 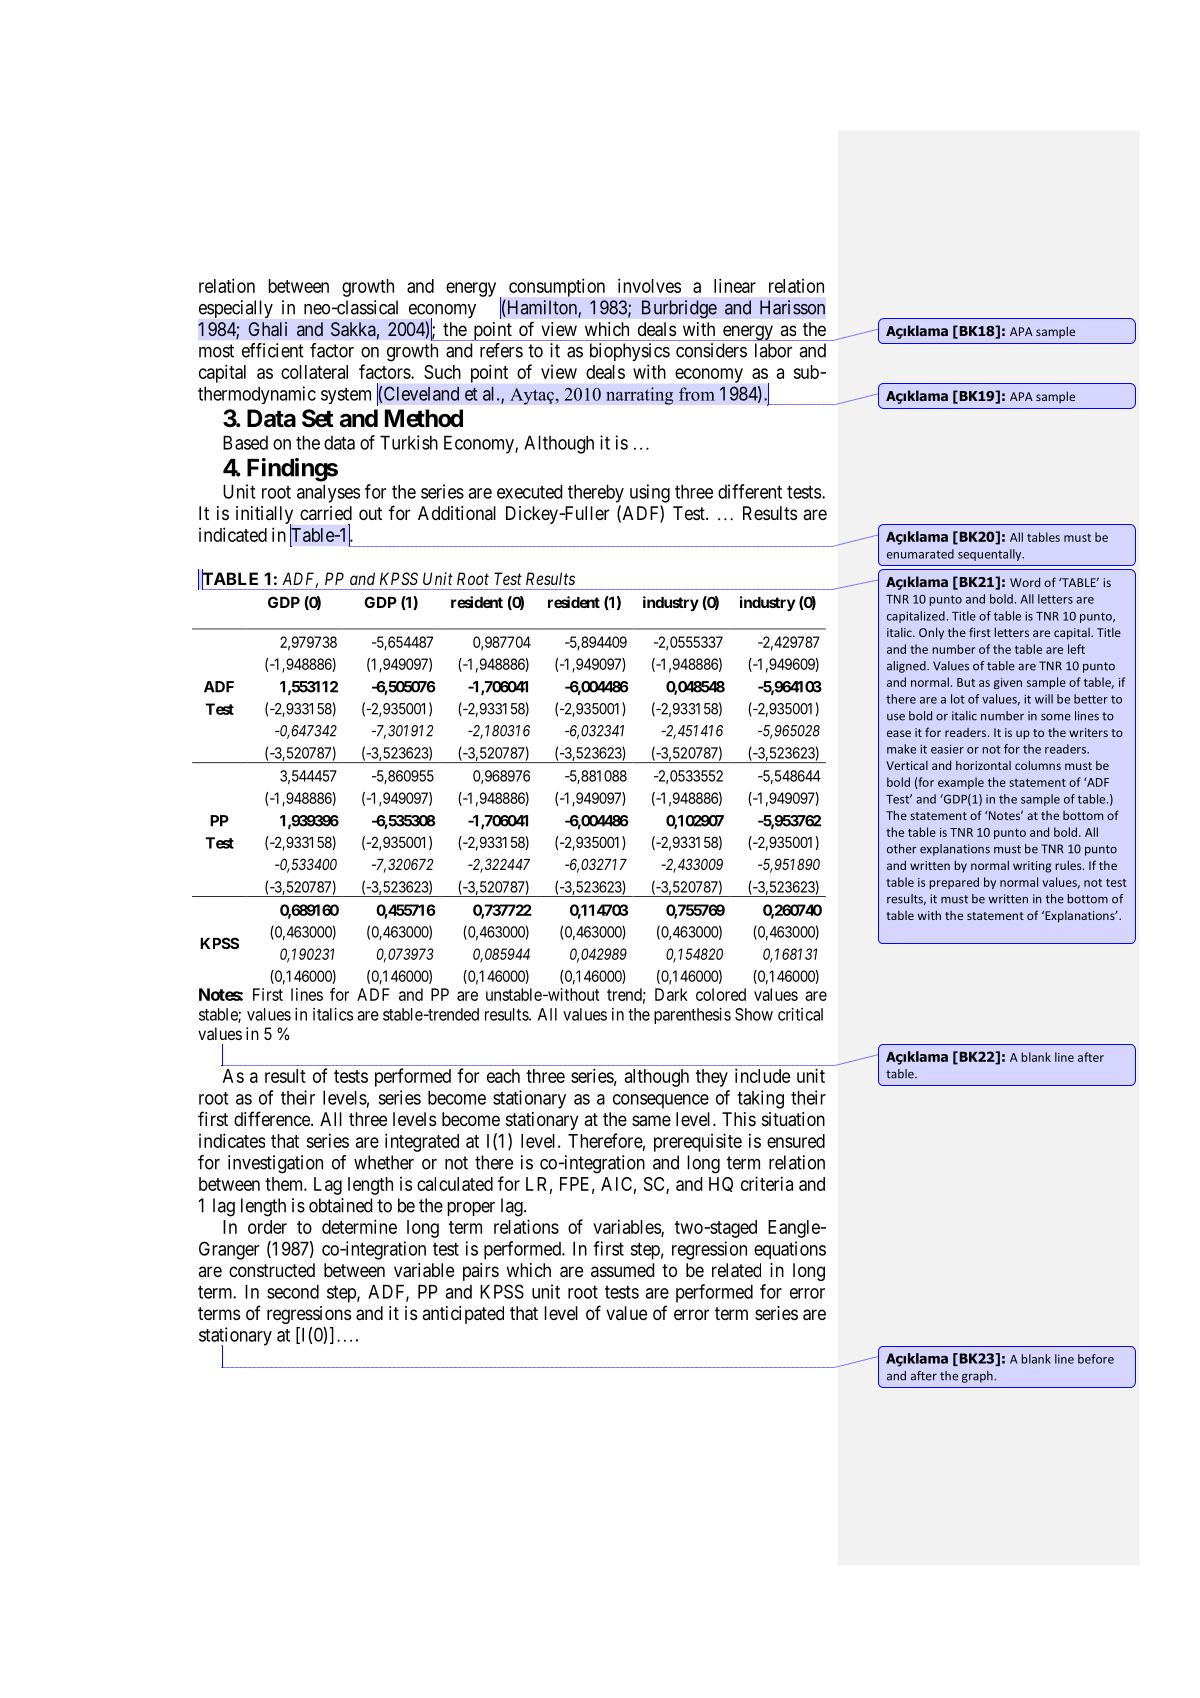 I want to click on other, so click(x=902, y=849).
